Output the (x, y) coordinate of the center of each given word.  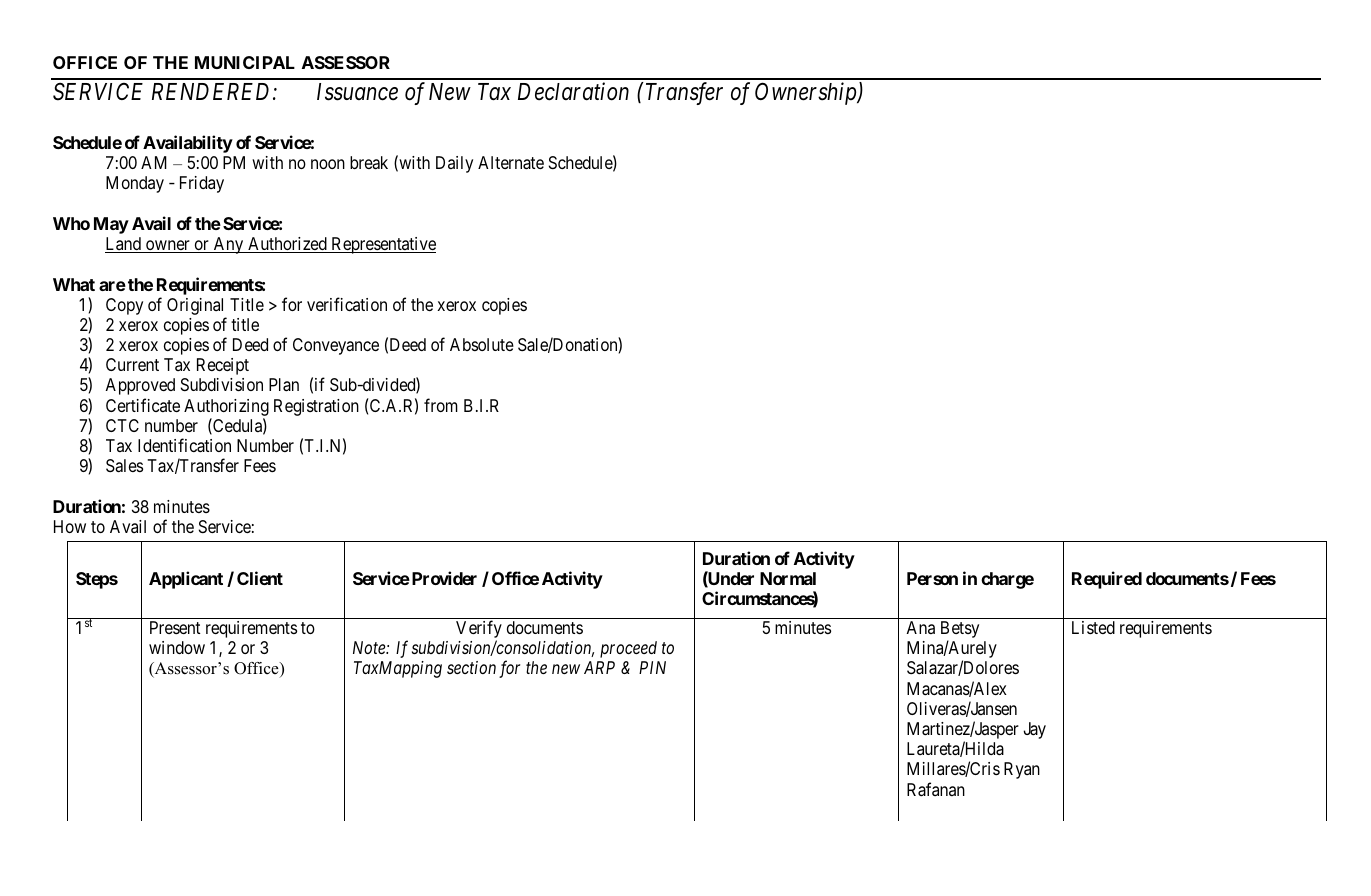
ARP (599, 667)
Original (195, 306)
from (441, 405)
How (70, 526)
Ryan (1022, 770)
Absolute (482, 344)
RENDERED (213, 91)
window (177, 647)
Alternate (511, 163)
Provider (443, 578)
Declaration (573, 91)
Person (932, 578)
